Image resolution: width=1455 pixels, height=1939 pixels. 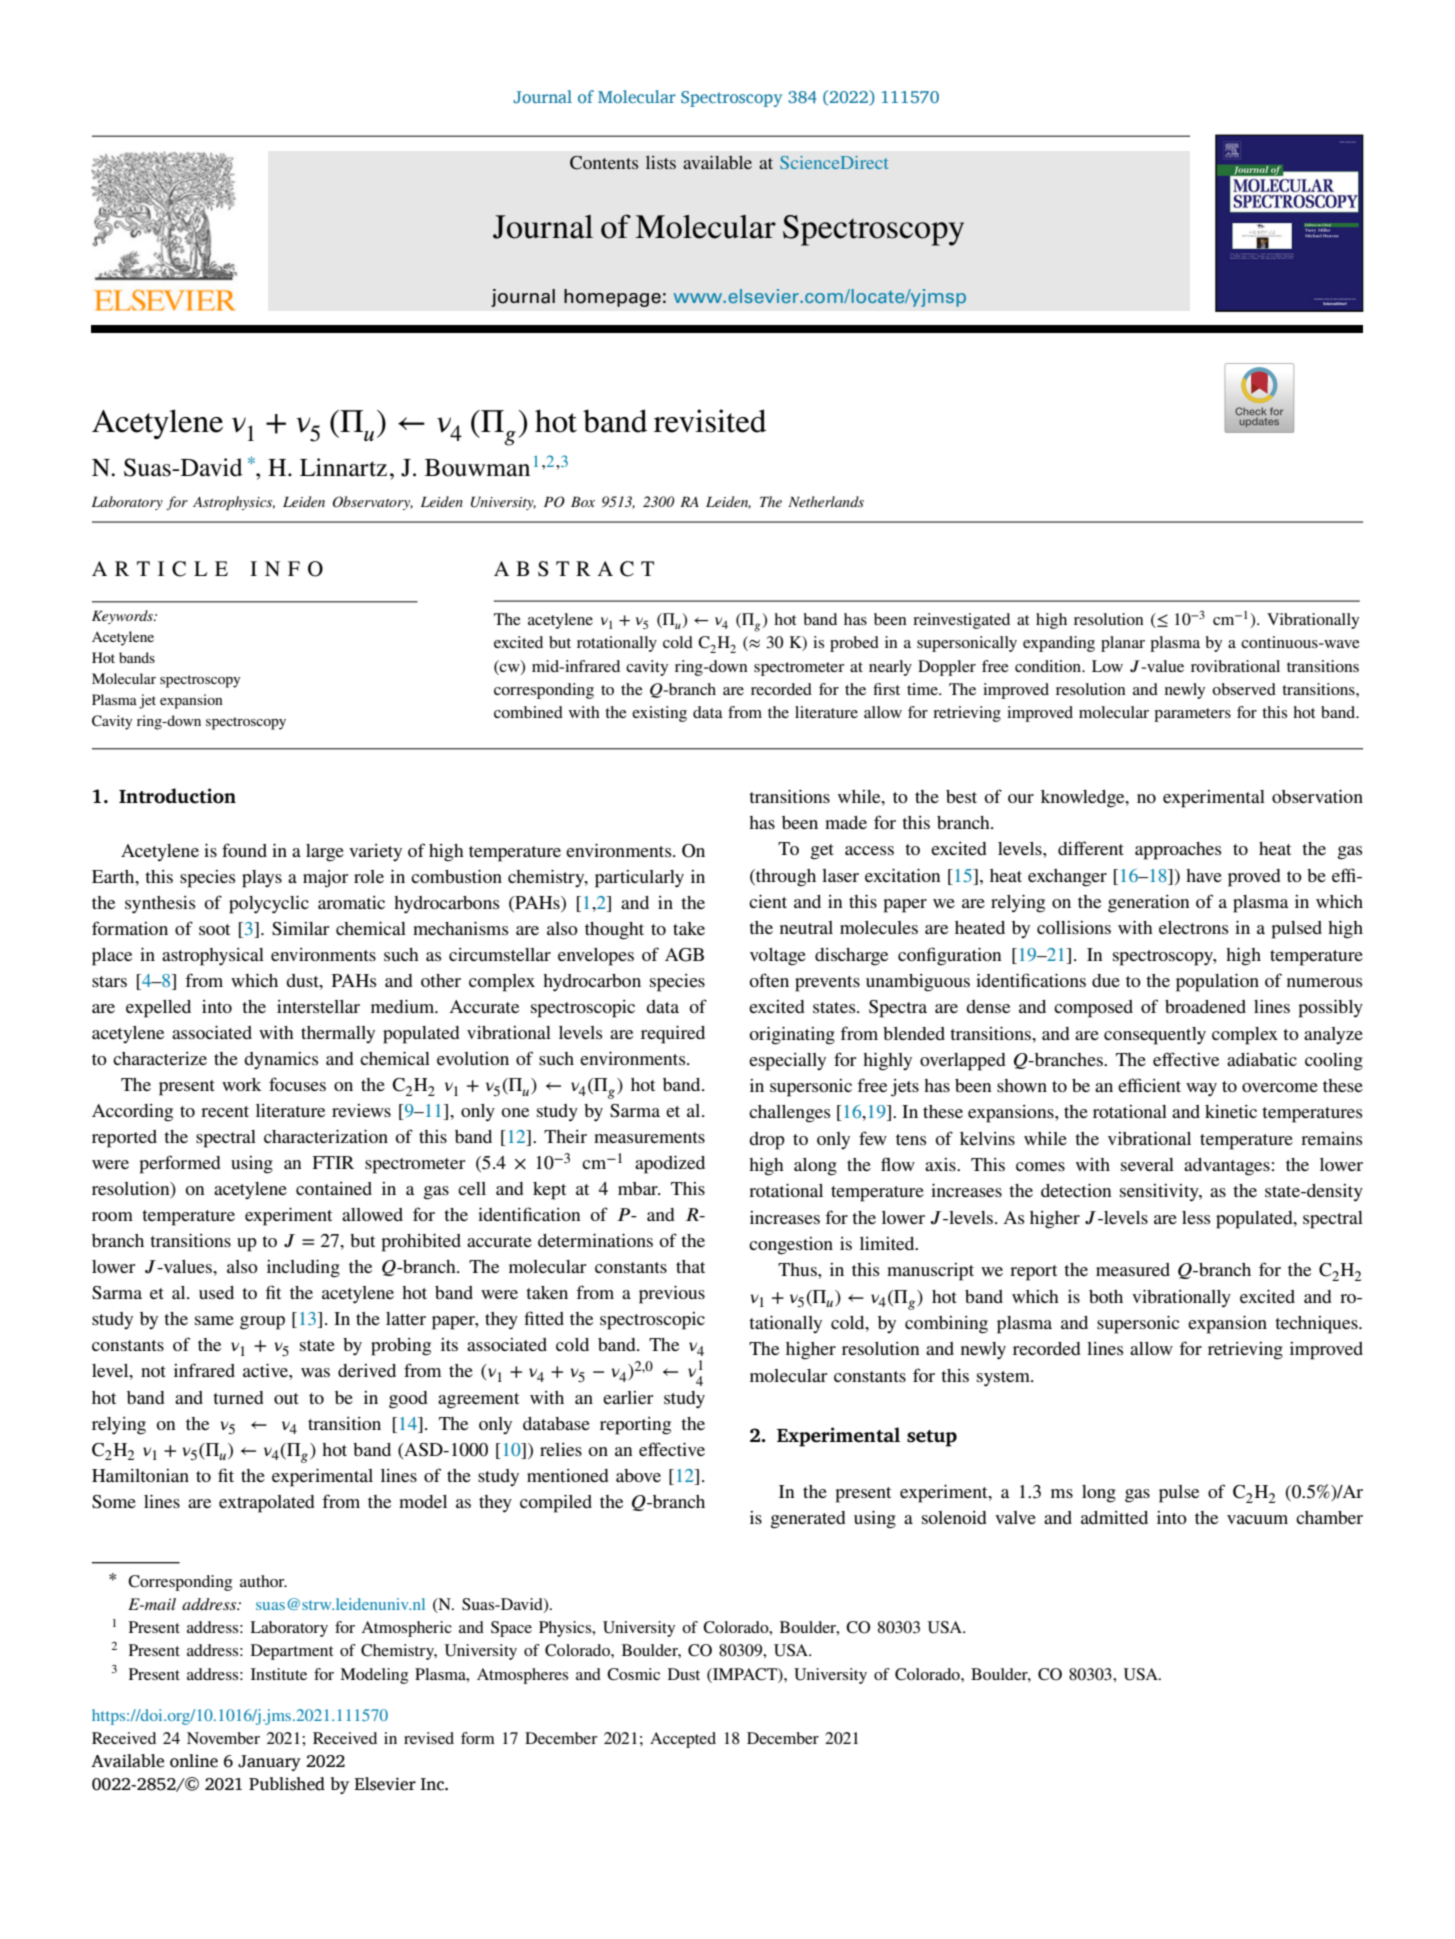 I want to click on November, so click(x=223, y=1738).
